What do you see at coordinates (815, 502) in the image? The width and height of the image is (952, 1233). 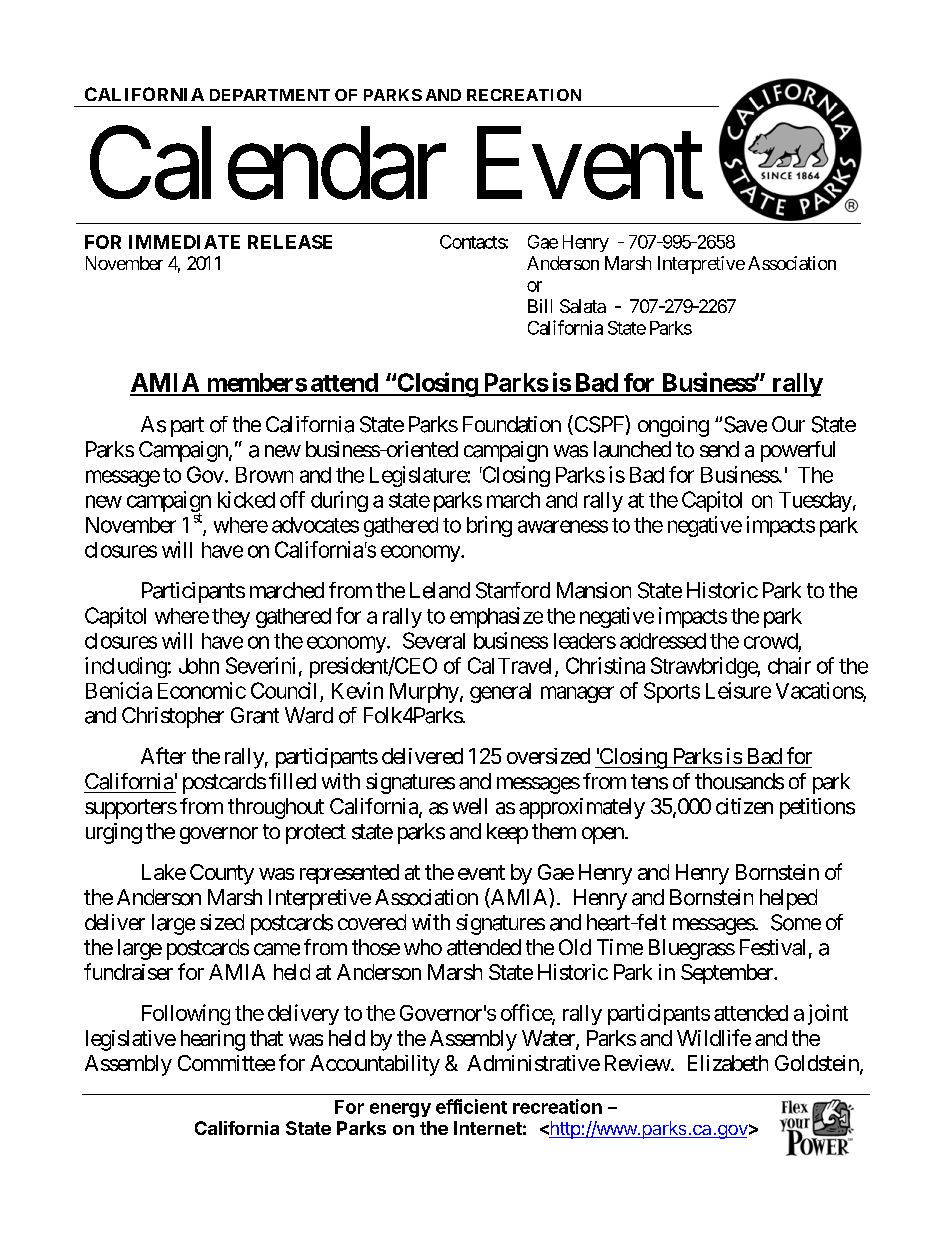 I see `Tuesday` at bounding box center [815, 502].
